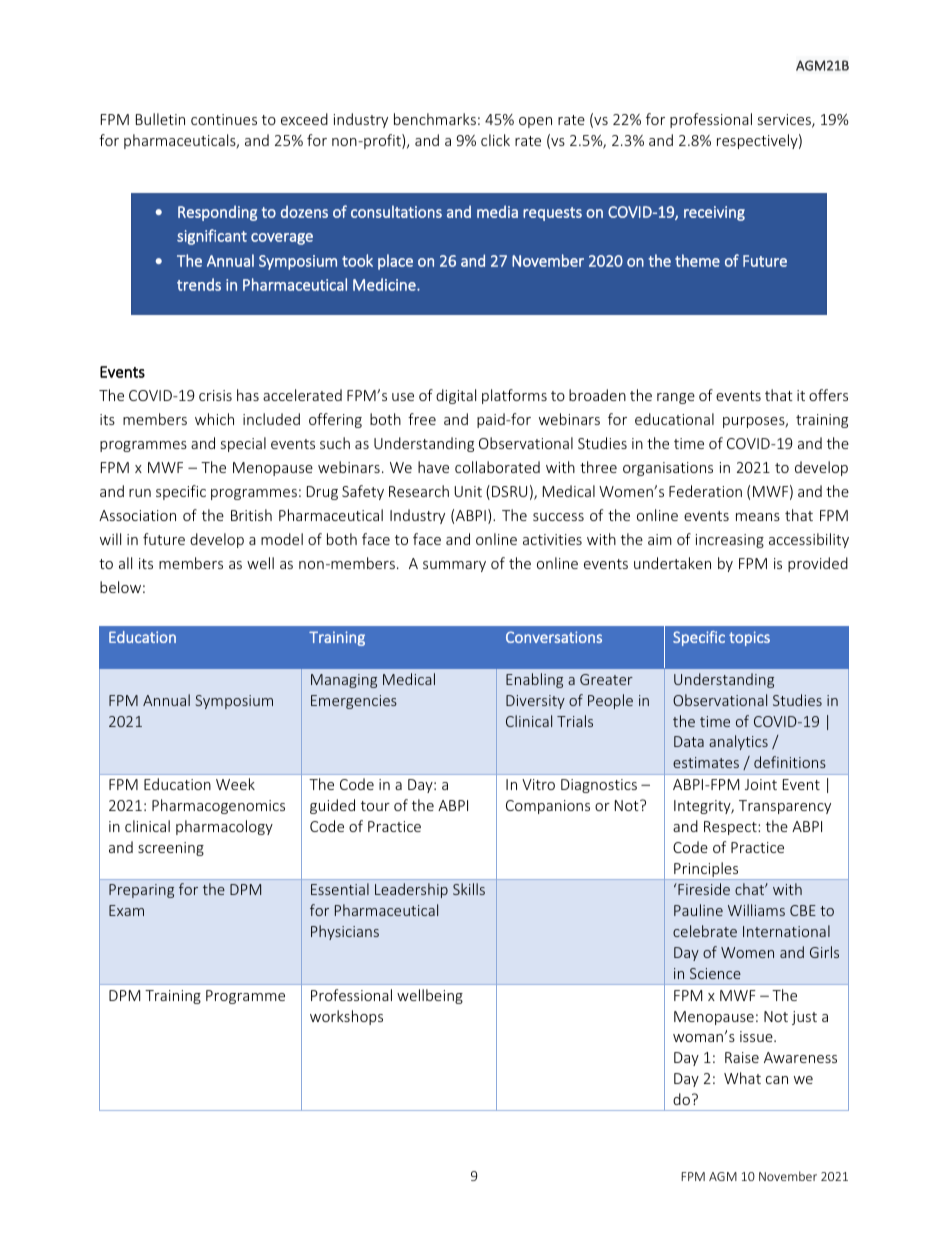 The width and height of the image is (952, 1233). Describe the element at coordinates (495, 140) in the image. I see `click` at that location.
